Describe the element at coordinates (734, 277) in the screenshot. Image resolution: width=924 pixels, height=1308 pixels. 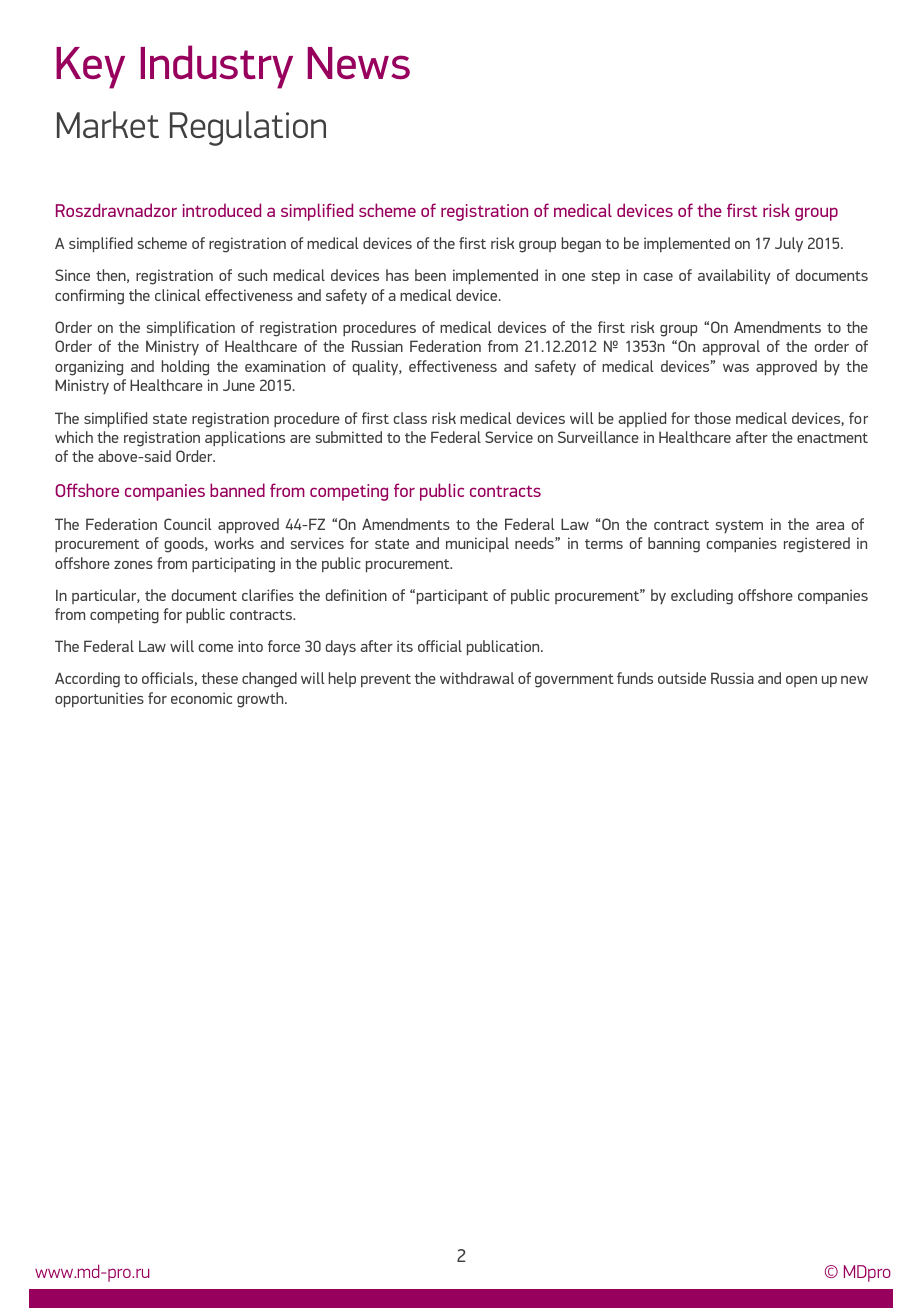
I see `availability` at that location.
